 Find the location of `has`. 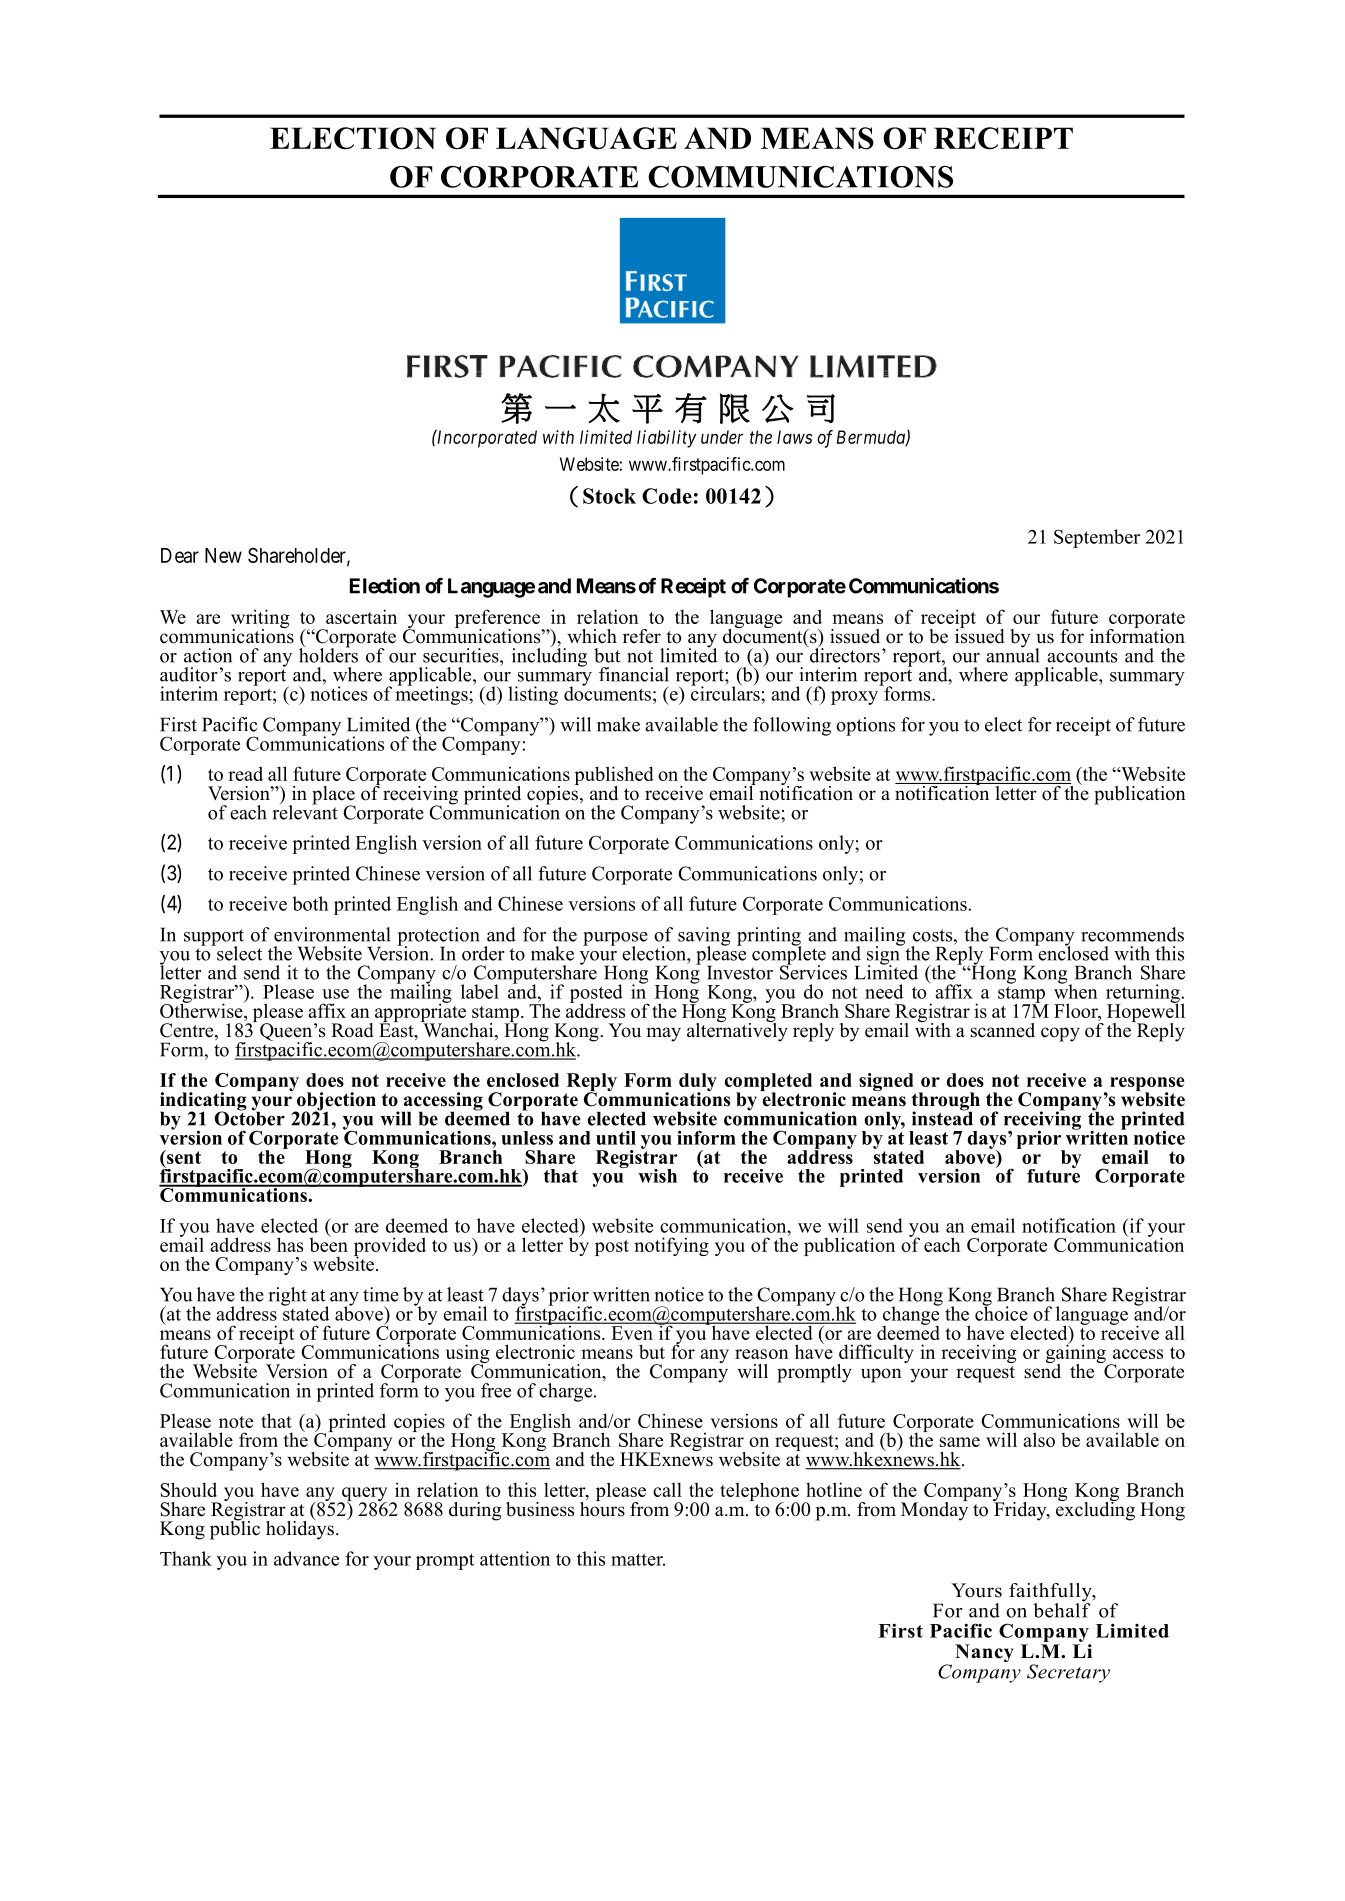

has is located at coordinates (290, 1244).
